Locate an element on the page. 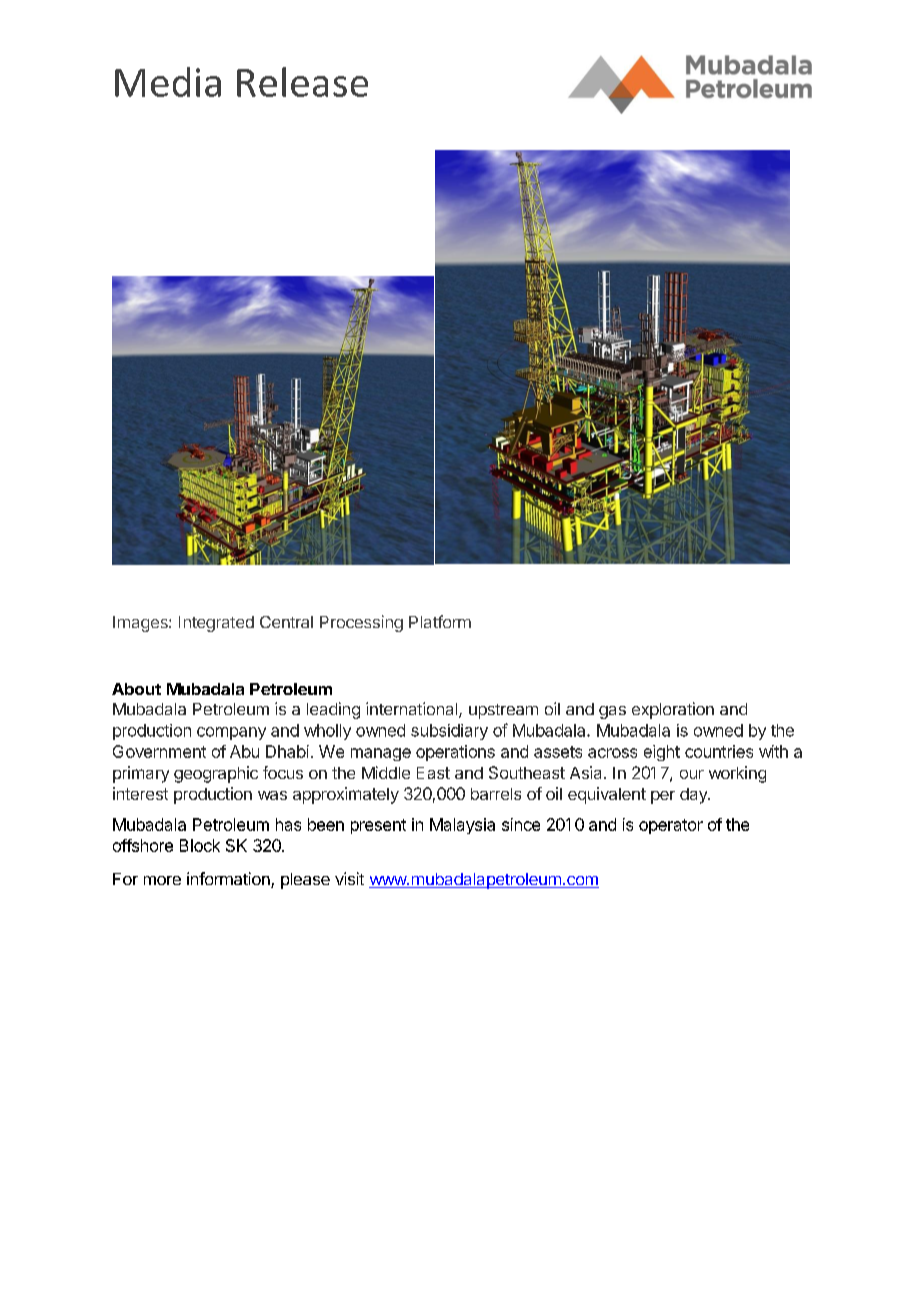  Release is located at coordinates (302, 82).
